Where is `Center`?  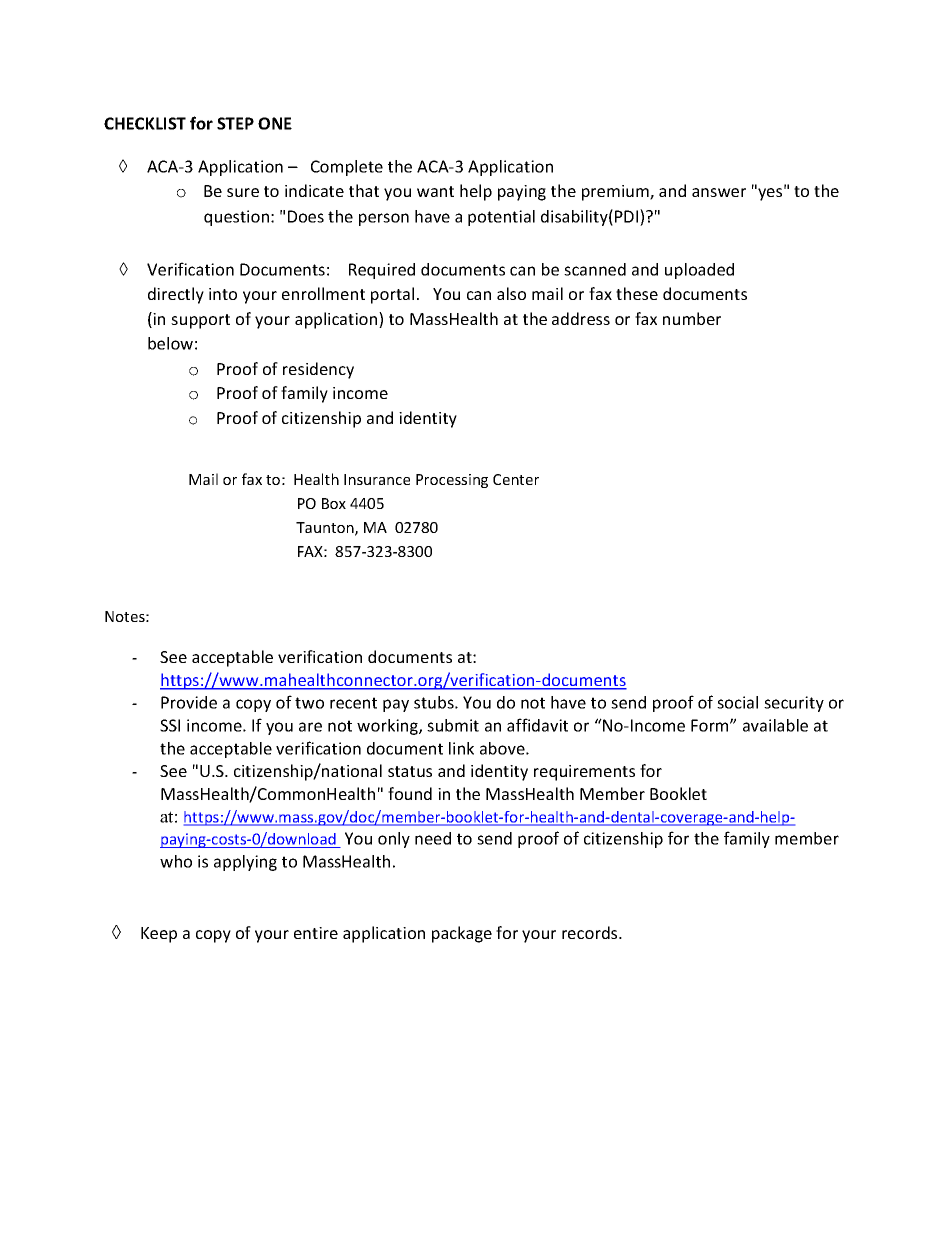 Center is located at coordinates (516, 479).
